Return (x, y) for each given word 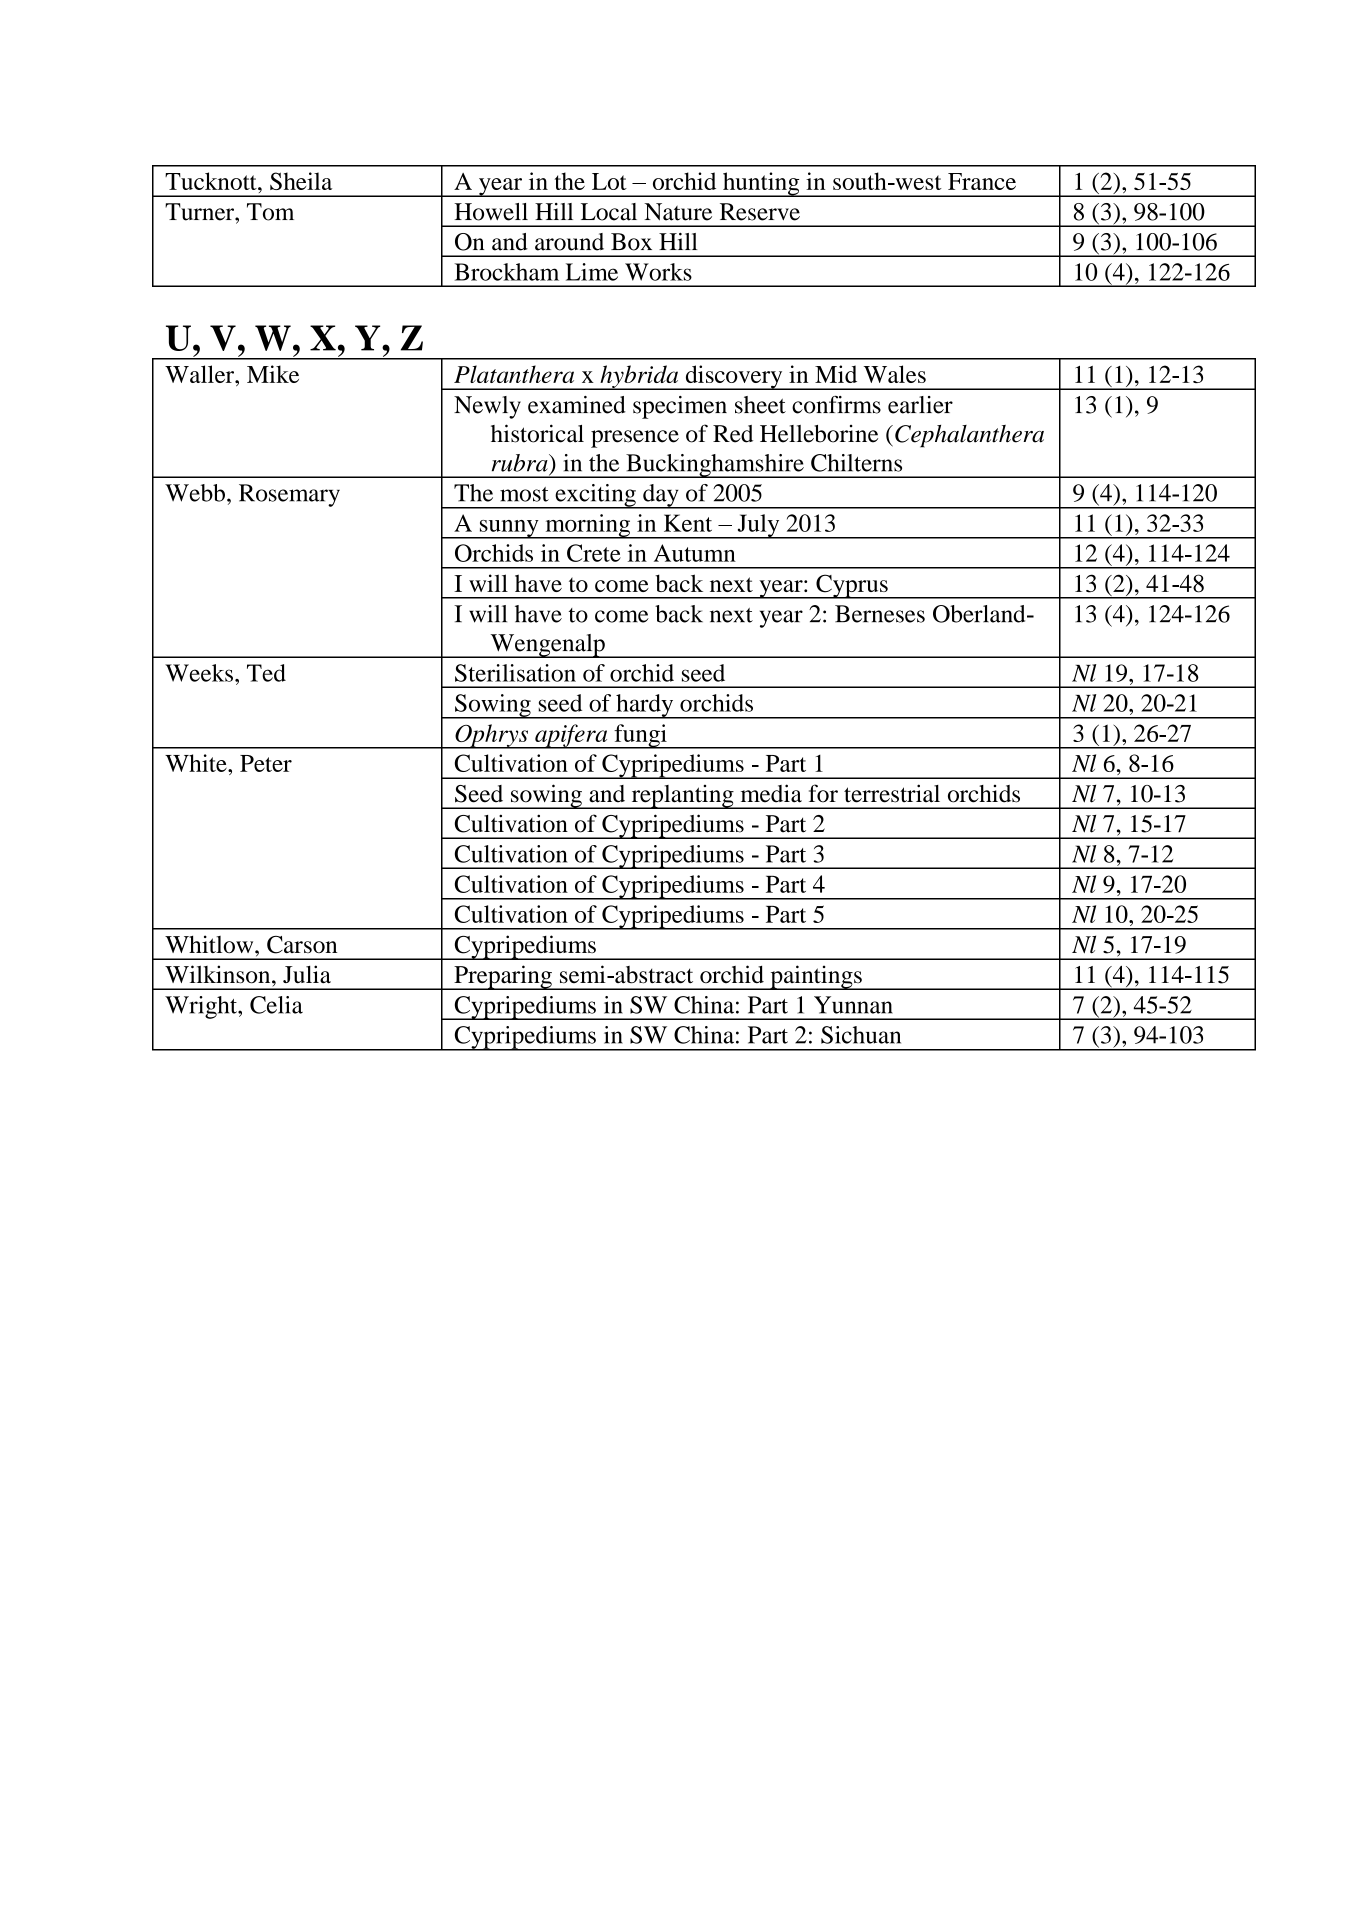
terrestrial (892, 793)
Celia (276, 1005)
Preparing (503, 977)
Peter (266, 763)
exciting (595, 496)
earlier (920, 405)
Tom (270, 212)
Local (609, 212)
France (982, 181)
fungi (640, 736)
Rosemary (289, 495)
